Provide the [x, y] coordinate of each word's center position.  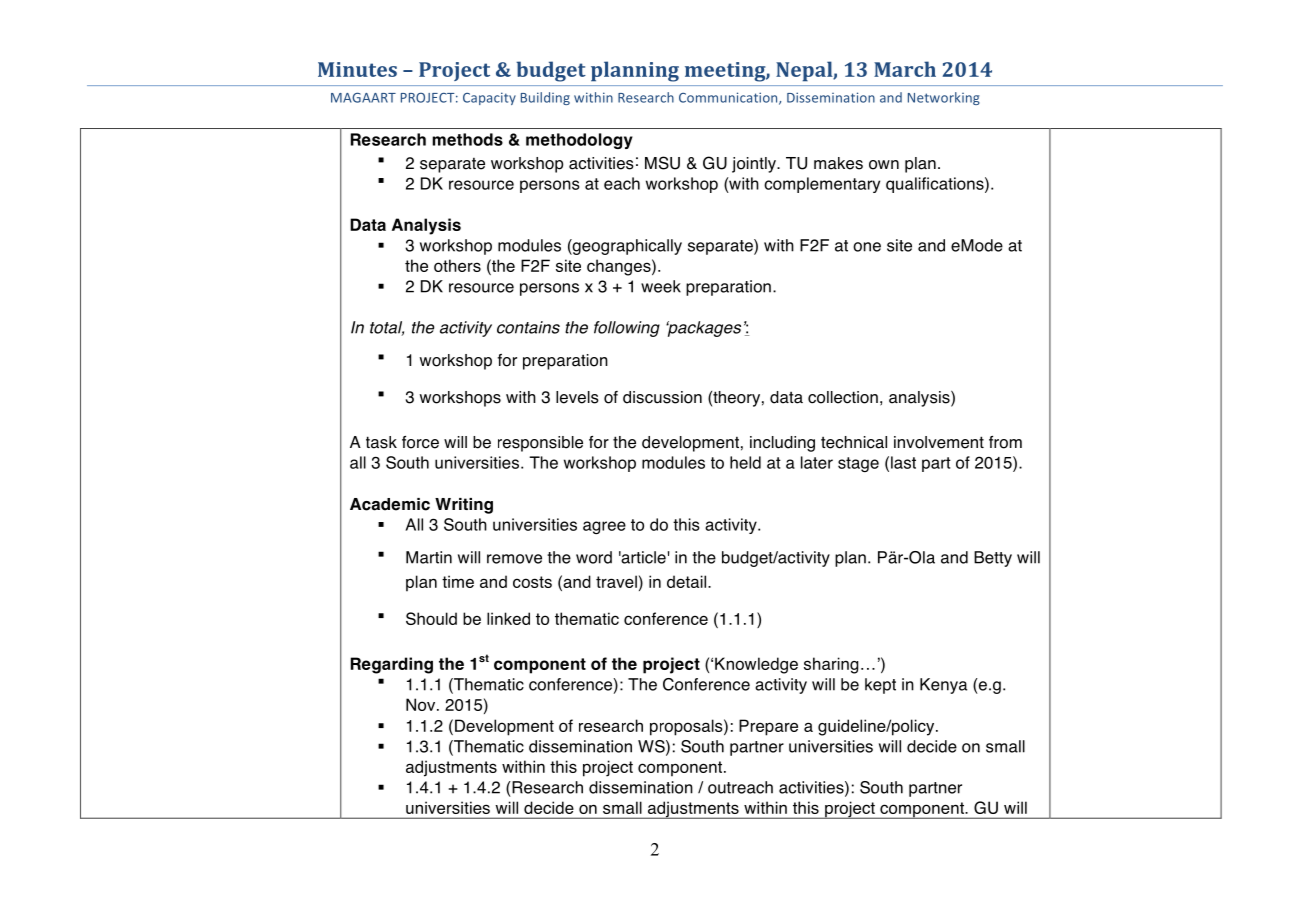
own [884, 165]
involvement [939, 442]
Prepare [768, 727]
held [745, 462]
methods [467, 139]
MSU [662, 163]
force [420, 442]
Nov [422, 704]
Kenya [943, 686]
